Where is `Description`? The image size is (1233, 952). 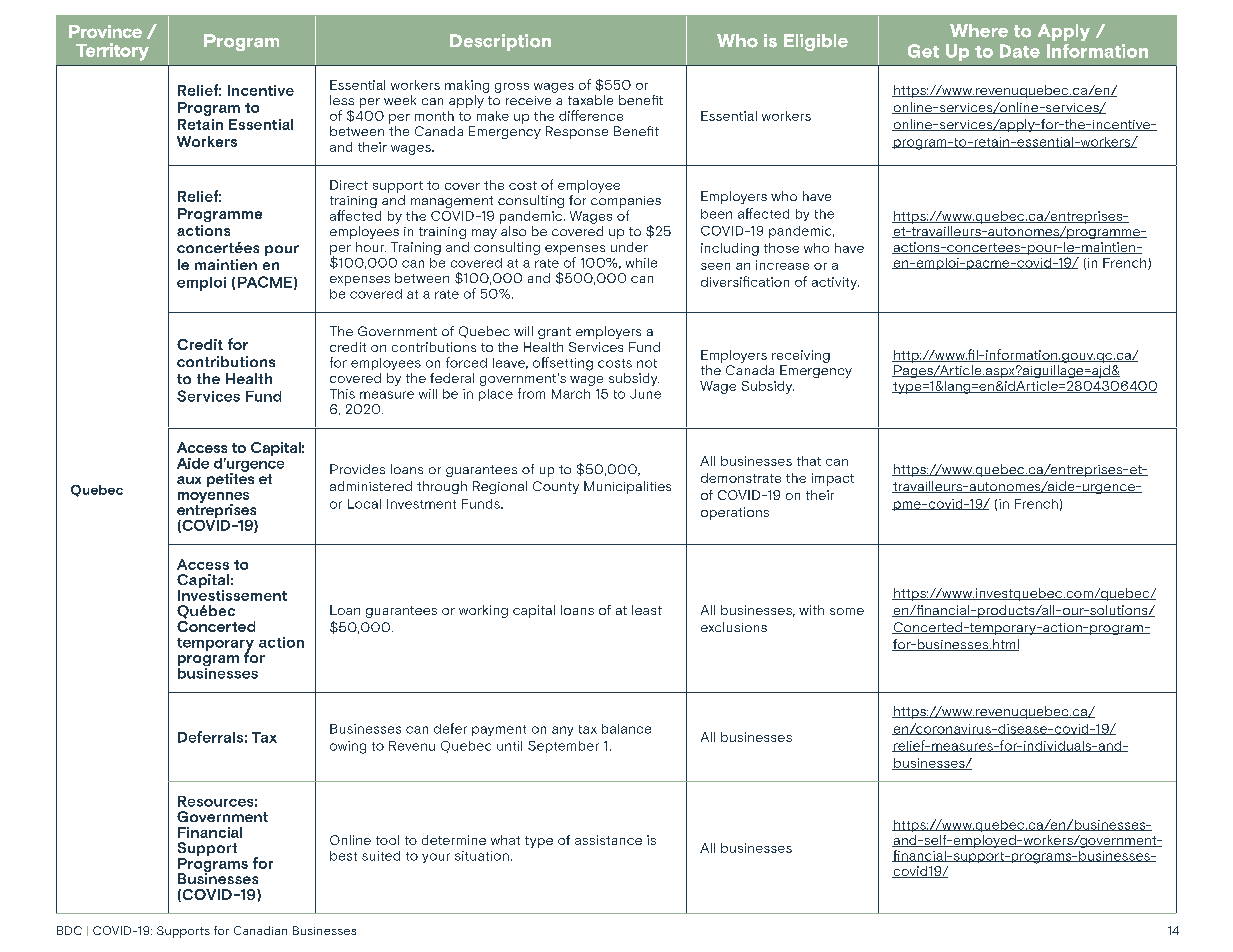 Description is located at coordinates (500, 42).
